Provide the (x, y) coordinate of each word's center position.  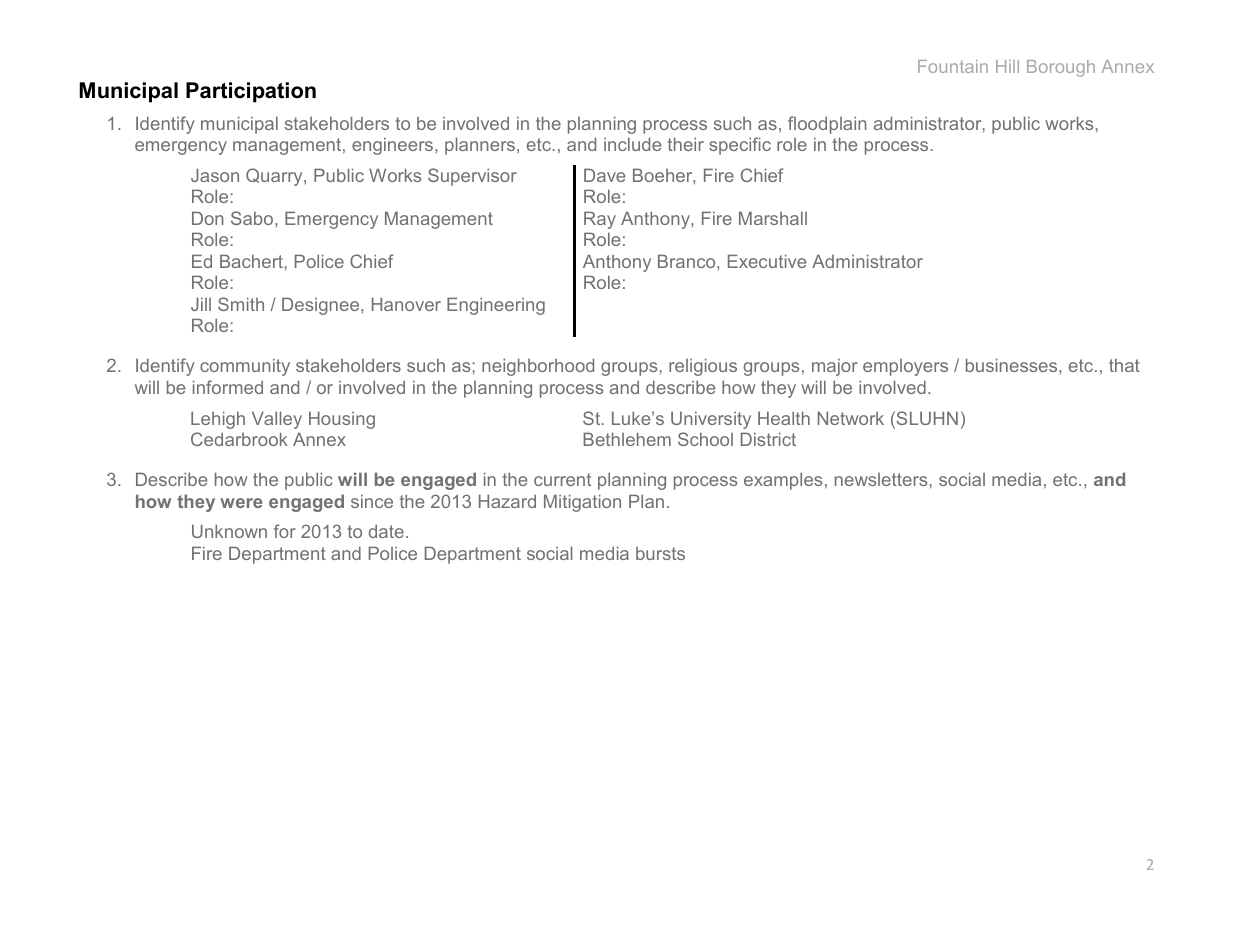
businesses (1013, 365)
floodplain (827, 125)
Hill (1007, 66)
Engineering (496, 306)
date (386, 531)
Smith (241, 304)
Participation (251, 92)
